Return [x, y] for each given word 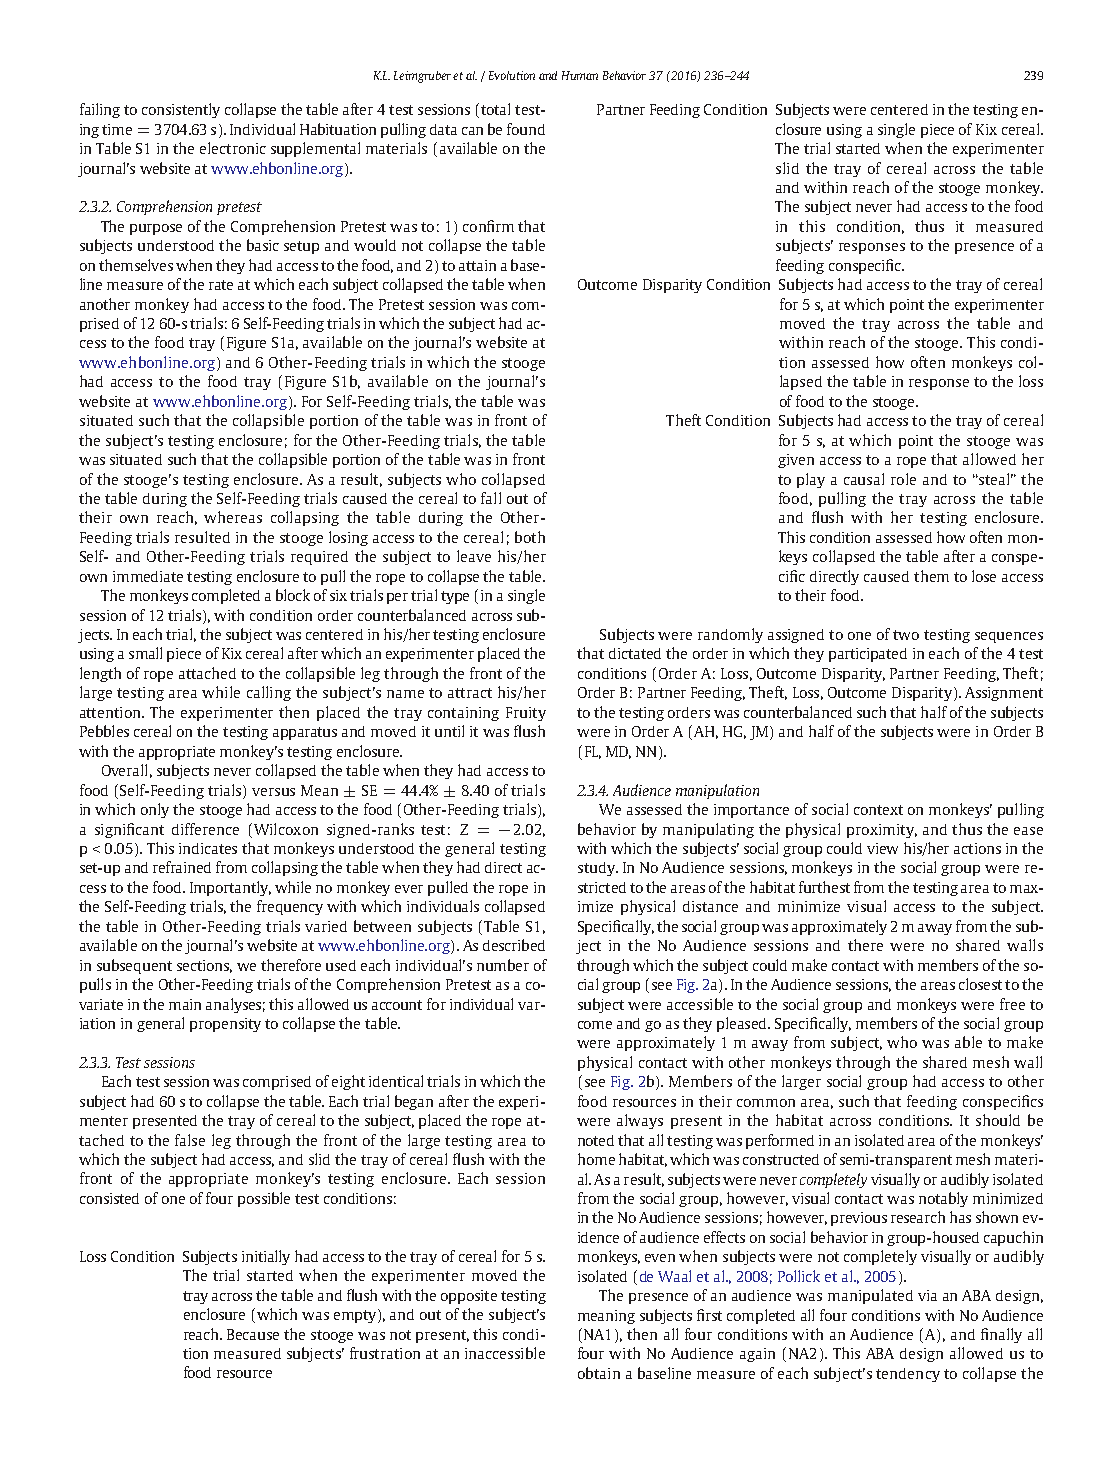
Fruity [526, 714]
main [185, 1004]
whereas [233, 517]
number [503, 965]
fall [491, 498]
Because [253, 1334]
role [903, 479]
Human [580, 75]
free [1012, 1004]
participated [868, 655]
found [526, 129]
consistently [181, 110]
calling [269, 693]
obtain [599, 1373]
